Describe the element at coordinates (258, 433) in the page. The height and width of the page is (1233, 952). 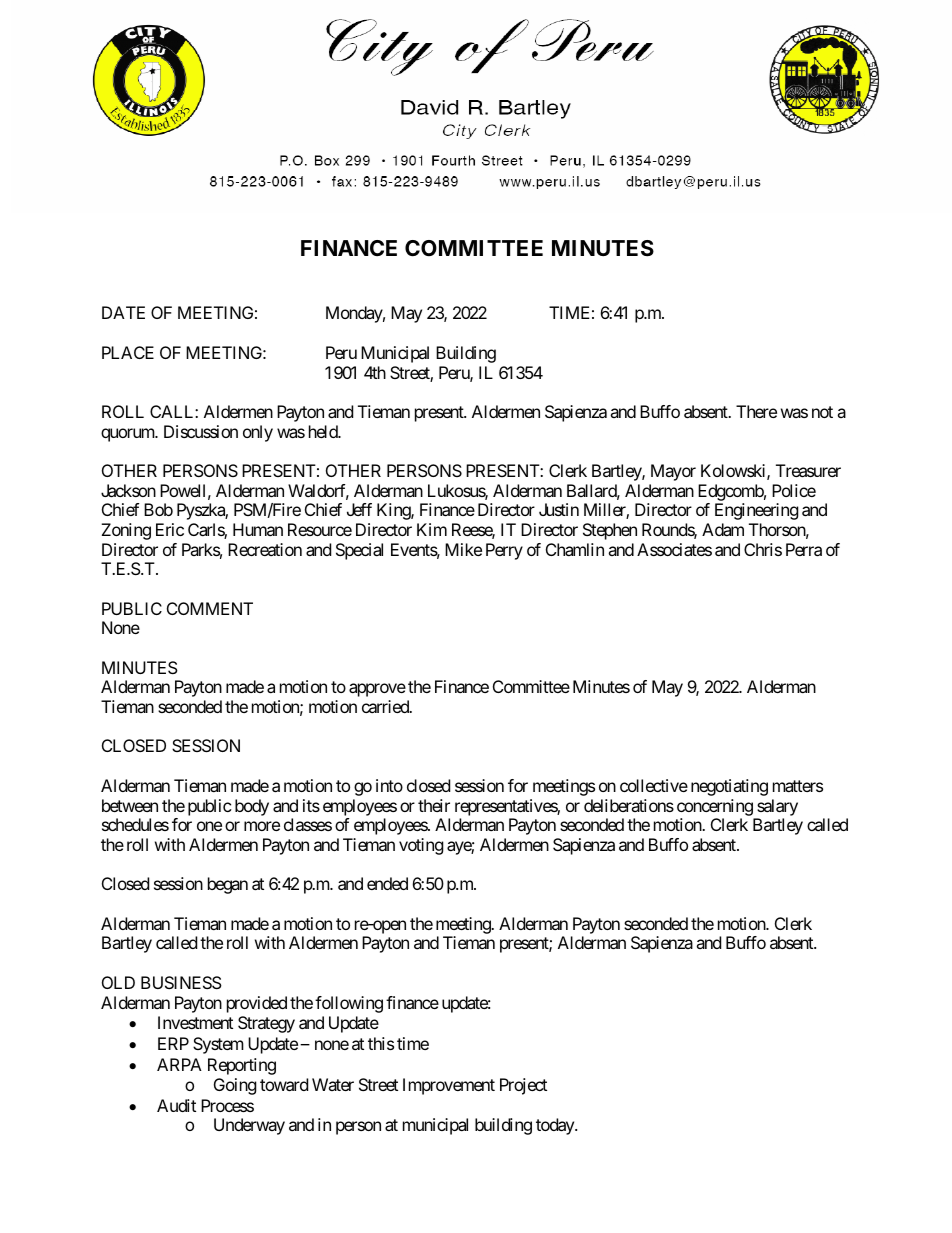
I see `only` at that location.
